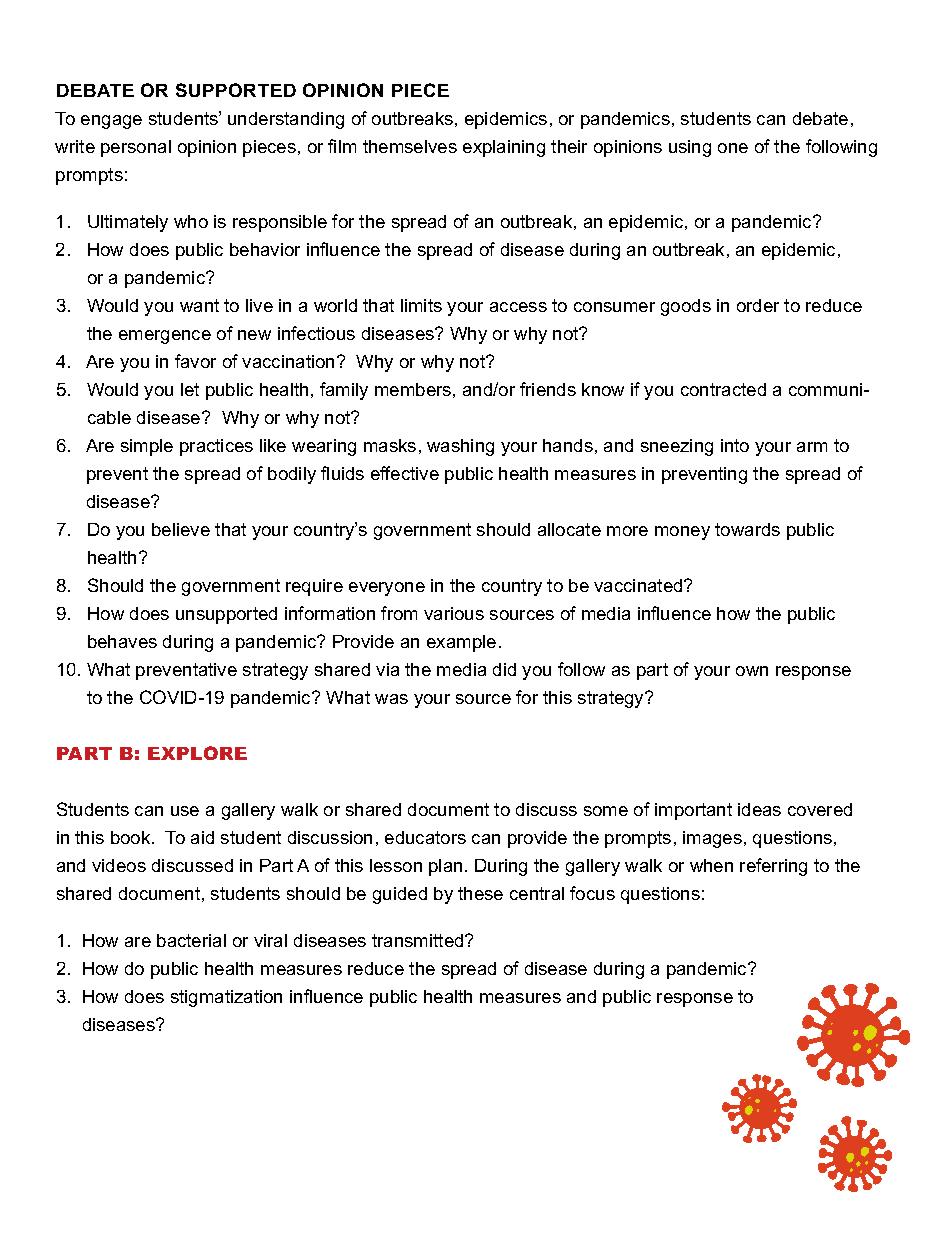  Describe the element at coordinates (504, 669) in the screenshot. I see `did` at that location.
